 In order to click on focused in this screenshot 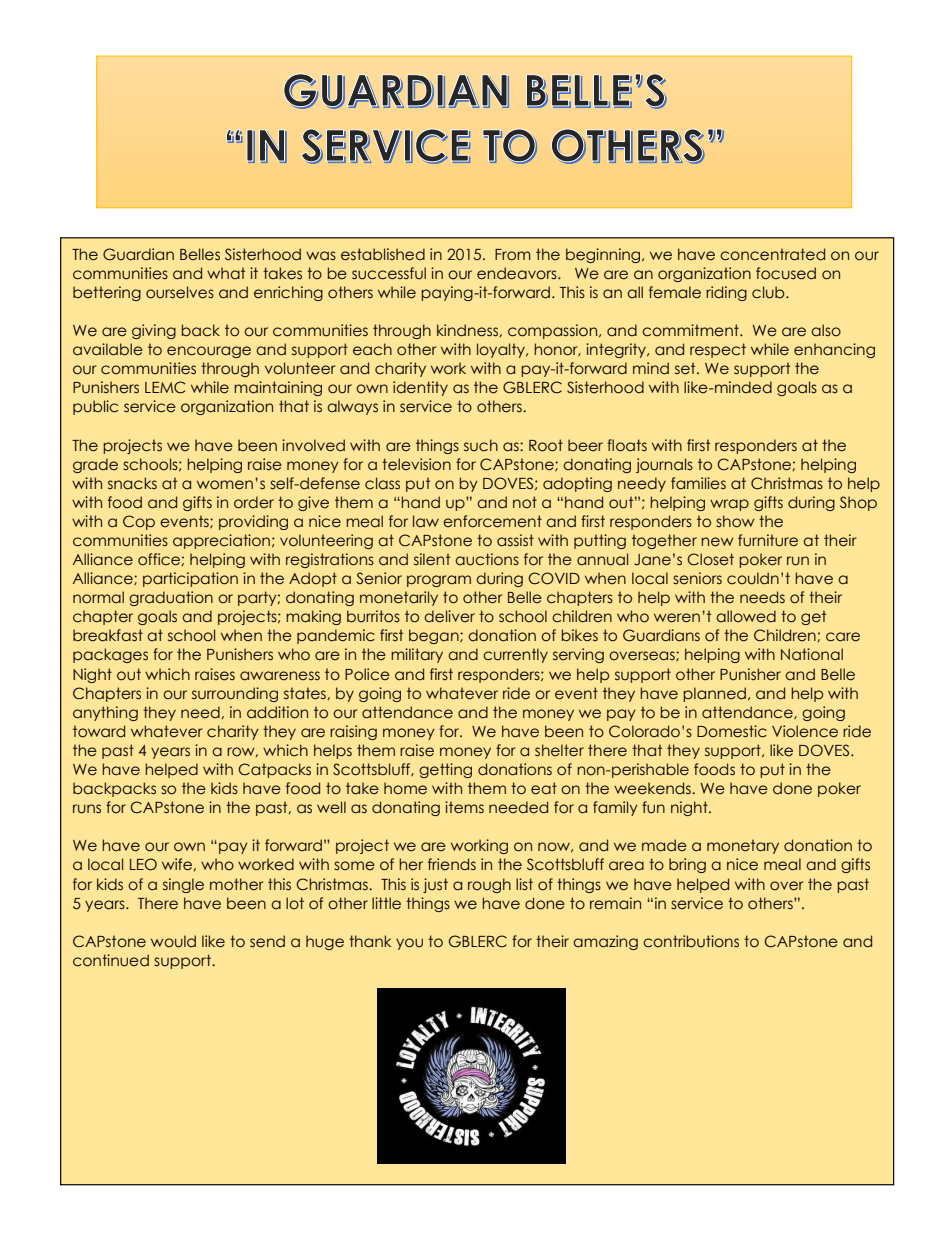, I will do `click(786, 273)`.
